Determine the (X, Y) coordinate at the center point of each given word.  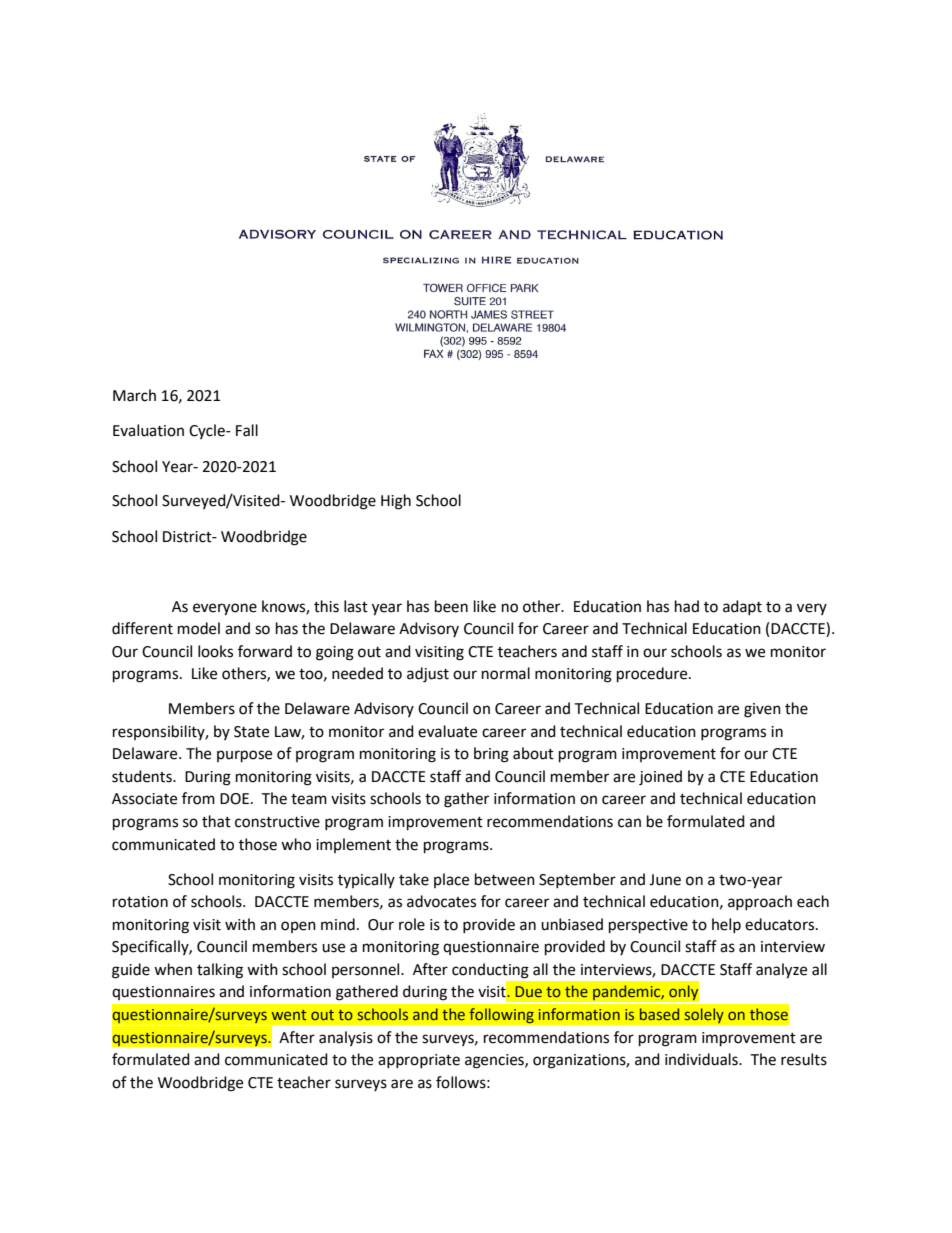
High (396, 502)
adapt (742, 607)
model (199, 628)
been (451, 606)
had (687, 606)
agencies (495, 1061)
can (629, 823)
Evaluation (148, 430)
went (289, 1015)
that (216, 821)
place (451, 880)
